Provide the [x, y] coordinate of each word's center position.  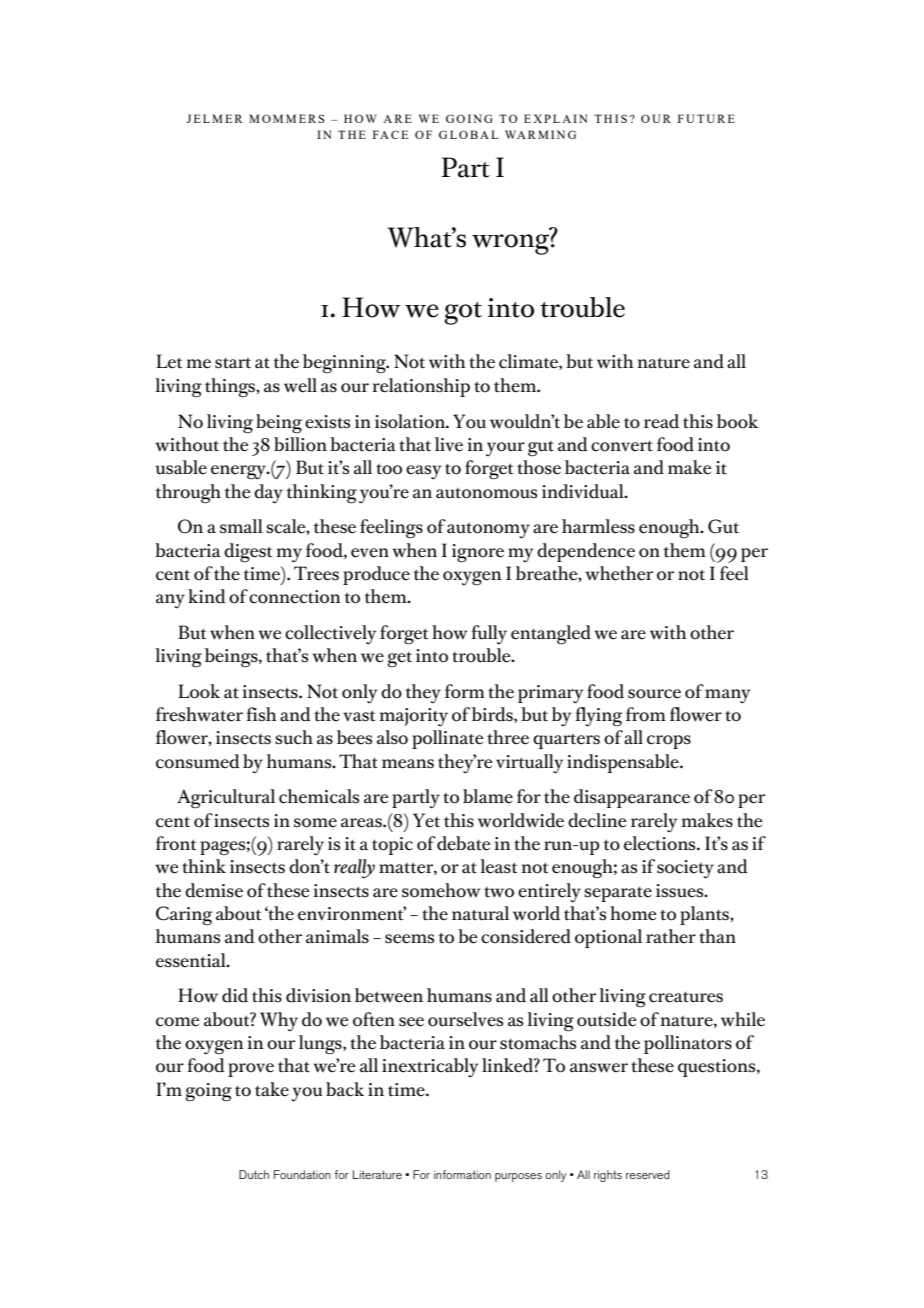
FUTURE [706, 118]
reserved [648, 1174]
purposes [518, 1177]
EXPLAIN [556, 118]
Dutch [254, 1174]
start [233, 363]
